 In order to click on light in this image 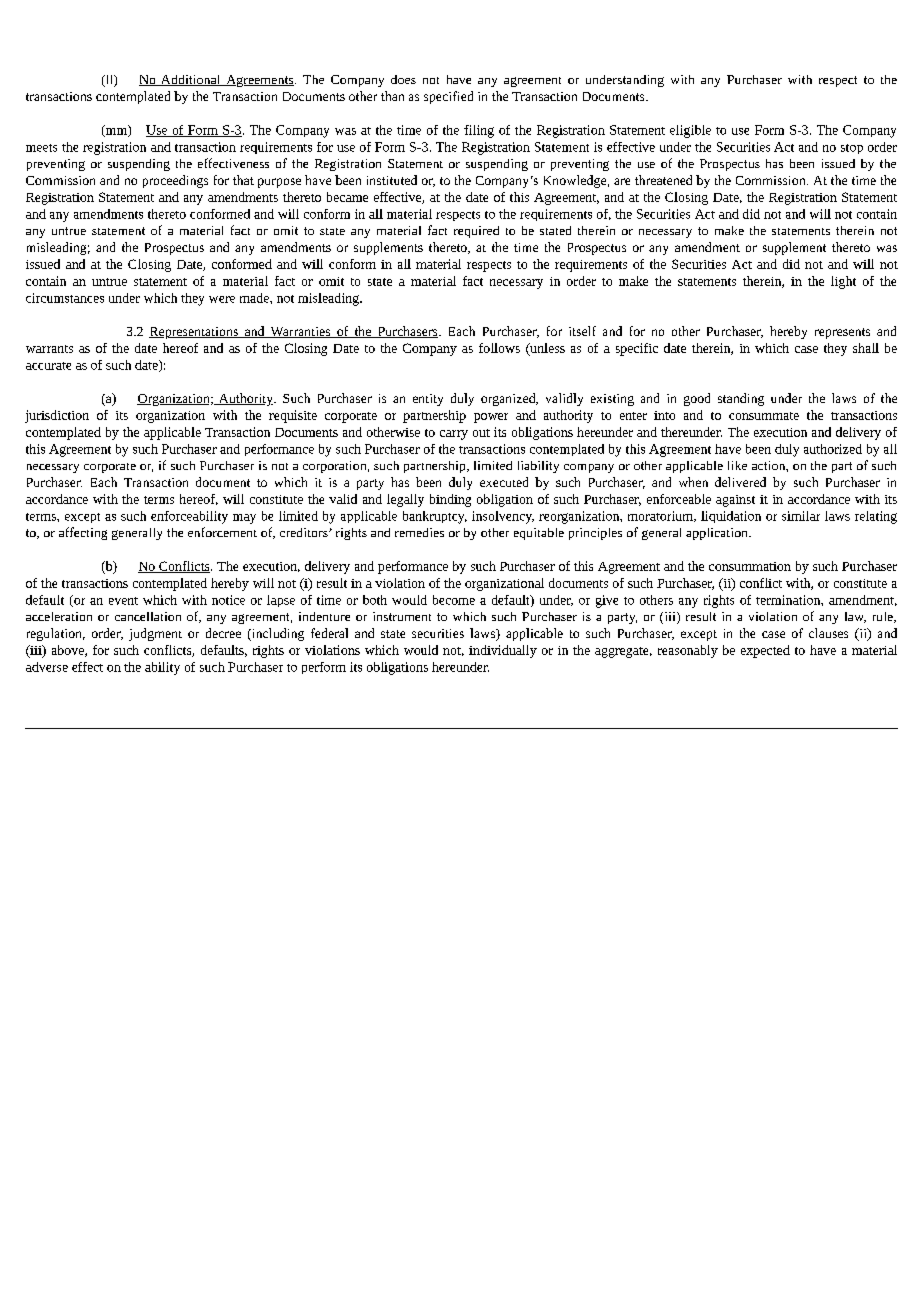, I will do `click(843, 282)`.
